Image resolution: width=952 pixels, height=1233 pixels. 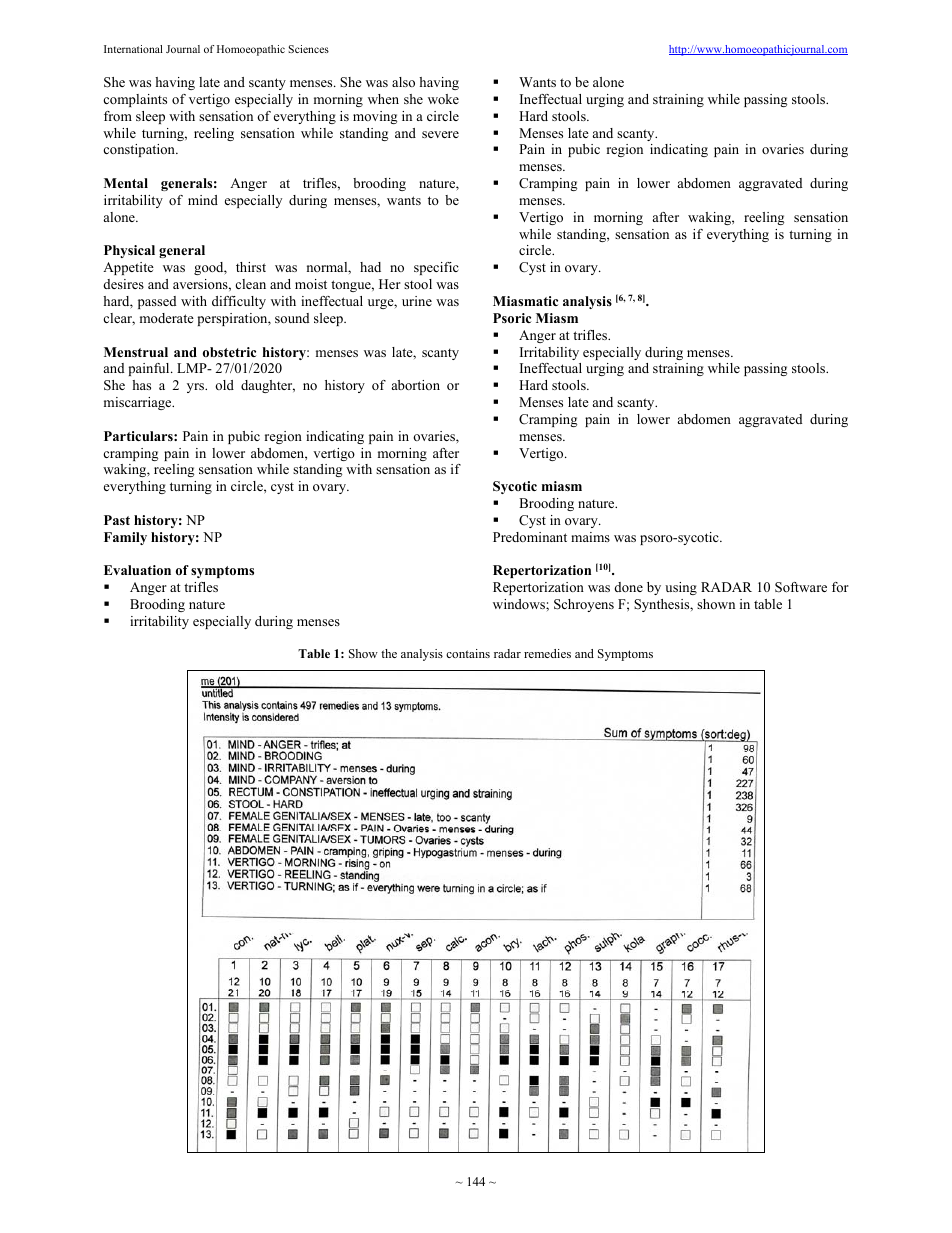 What do you see at coordinates (443, 99) in the document?
I see `woke` at bounding box center [443, 99].
